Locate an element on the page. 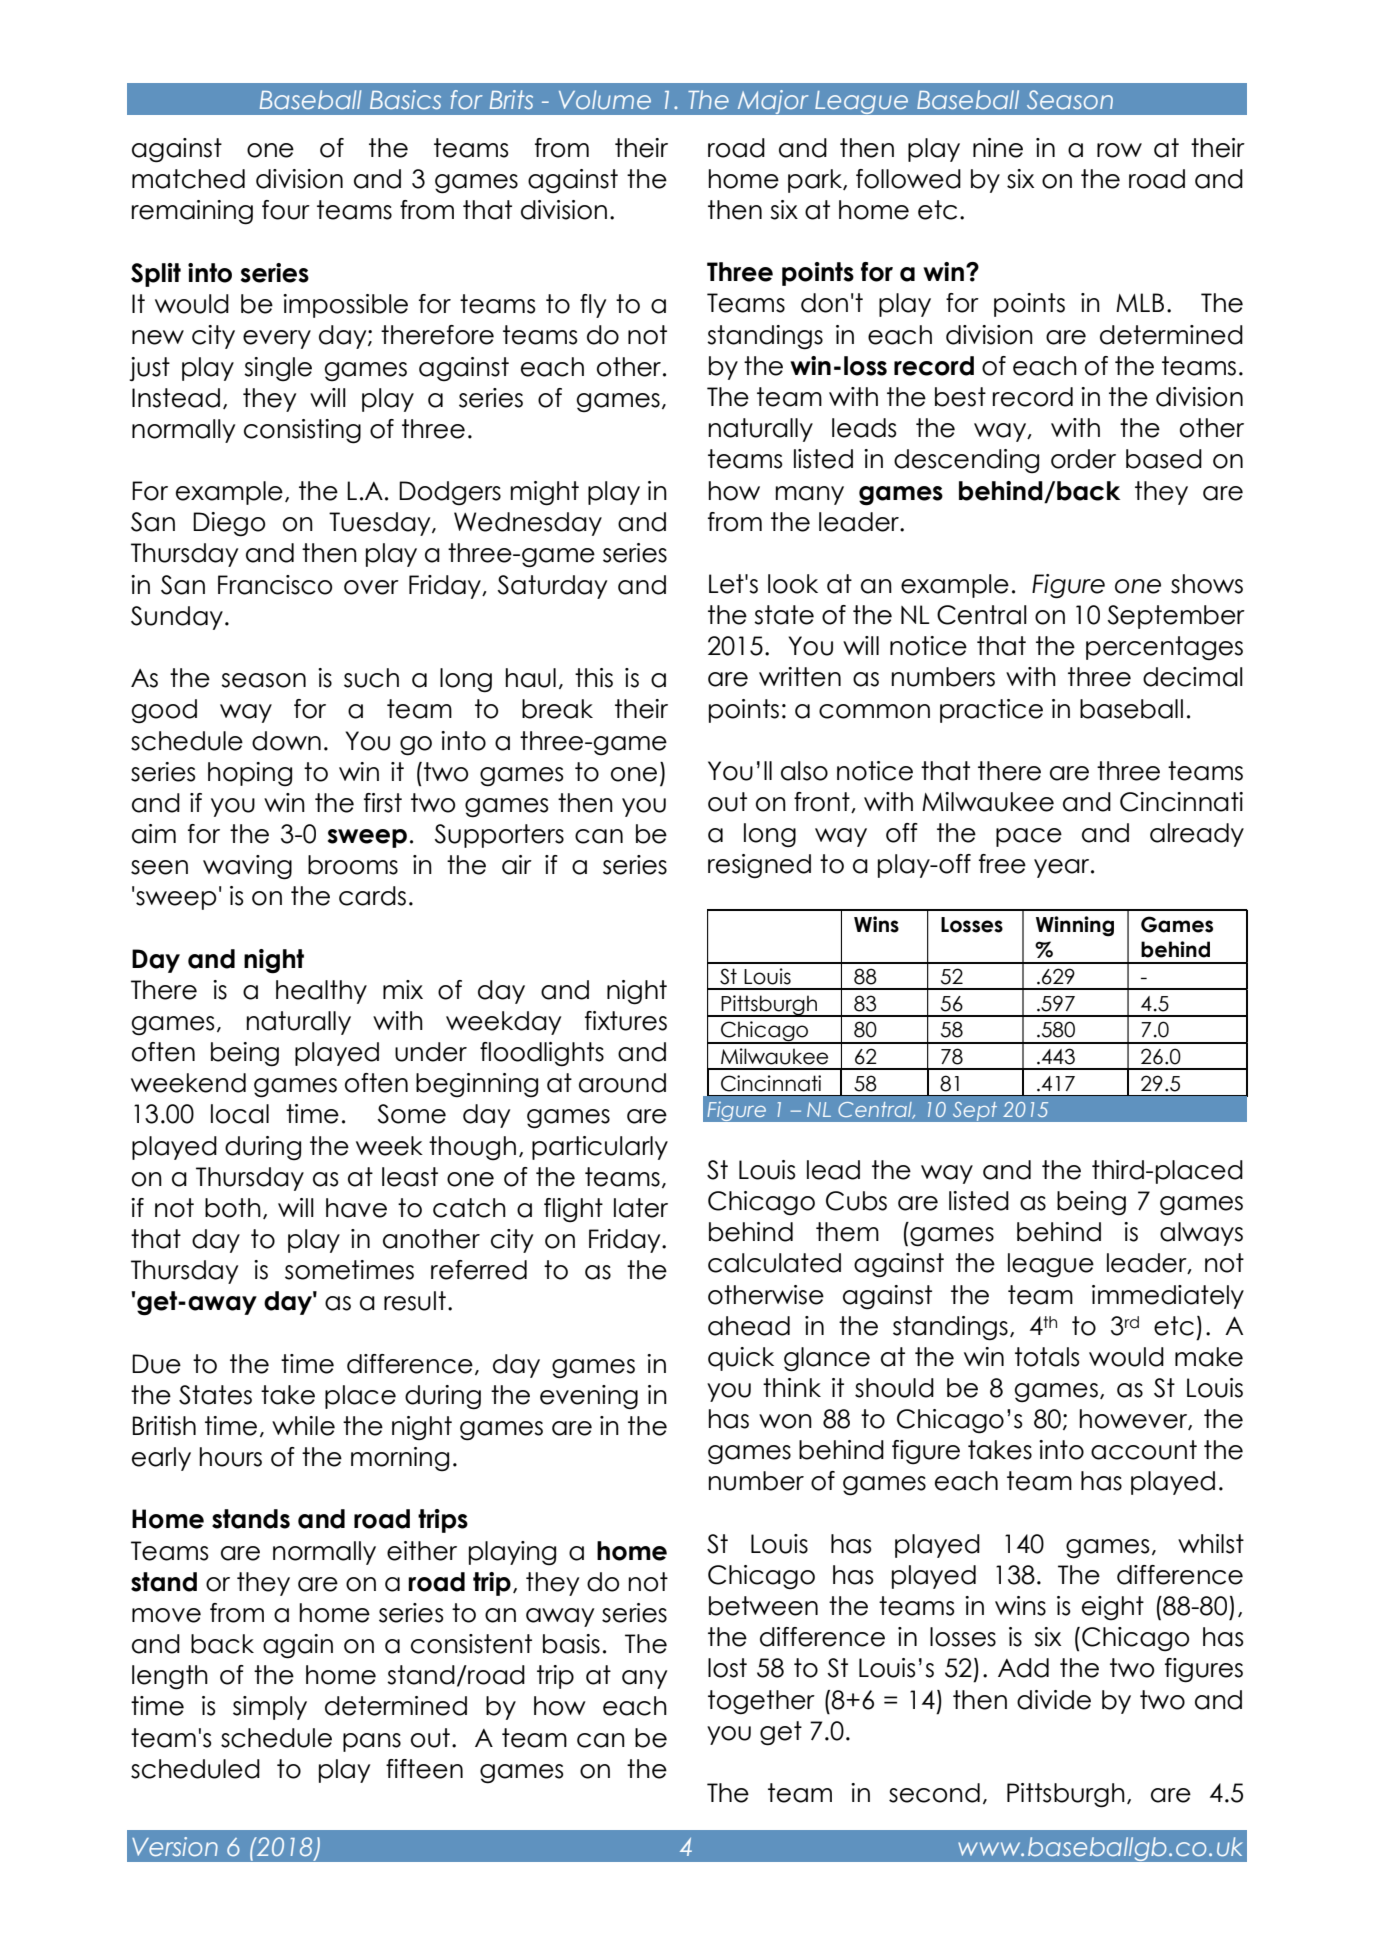 Image resolution: width=1375 pixels, height=1945 pixels. four is located at coordinates (286, 210).
